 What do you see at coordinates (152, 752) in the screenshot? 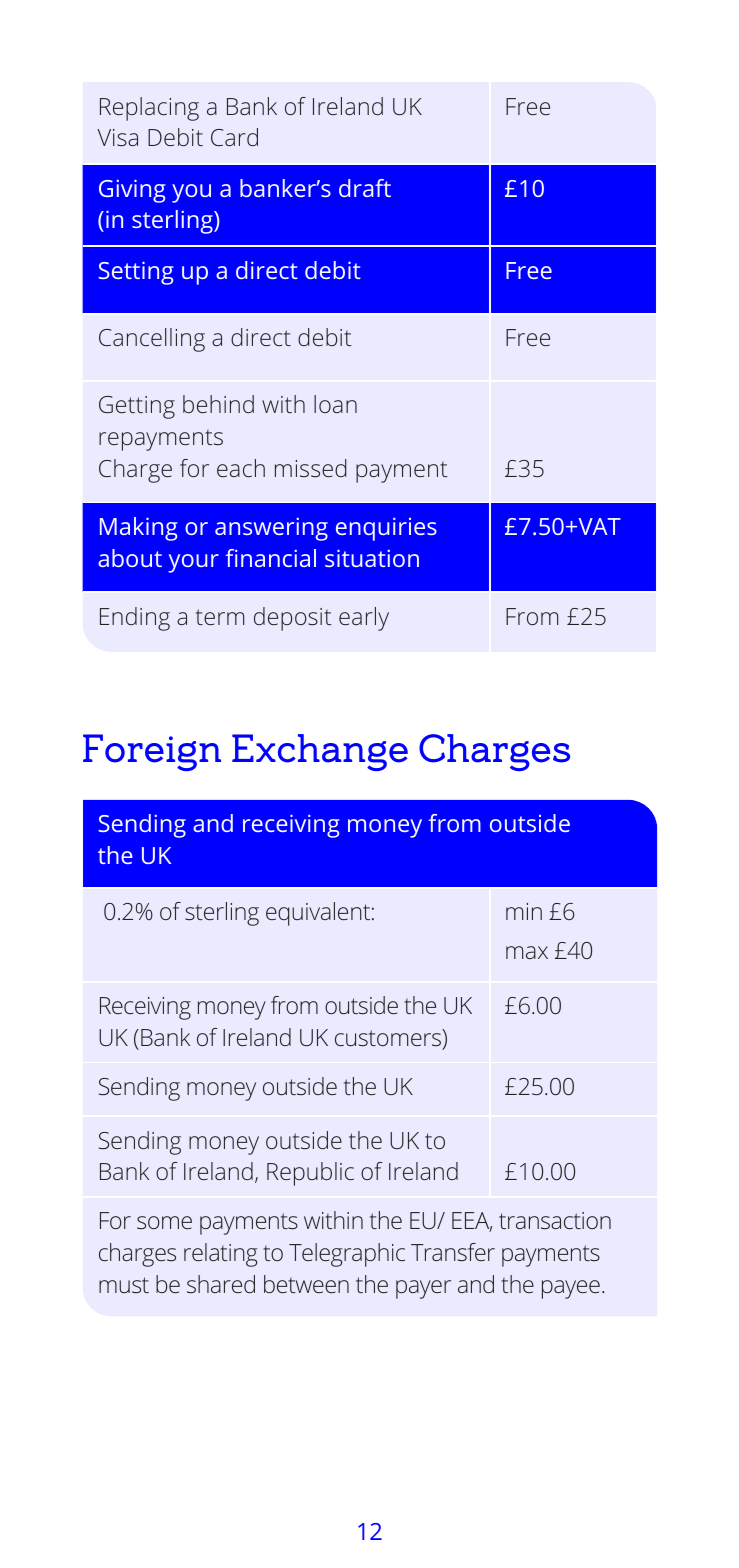
I see `Foreign` at bounding box center [152, 752].
